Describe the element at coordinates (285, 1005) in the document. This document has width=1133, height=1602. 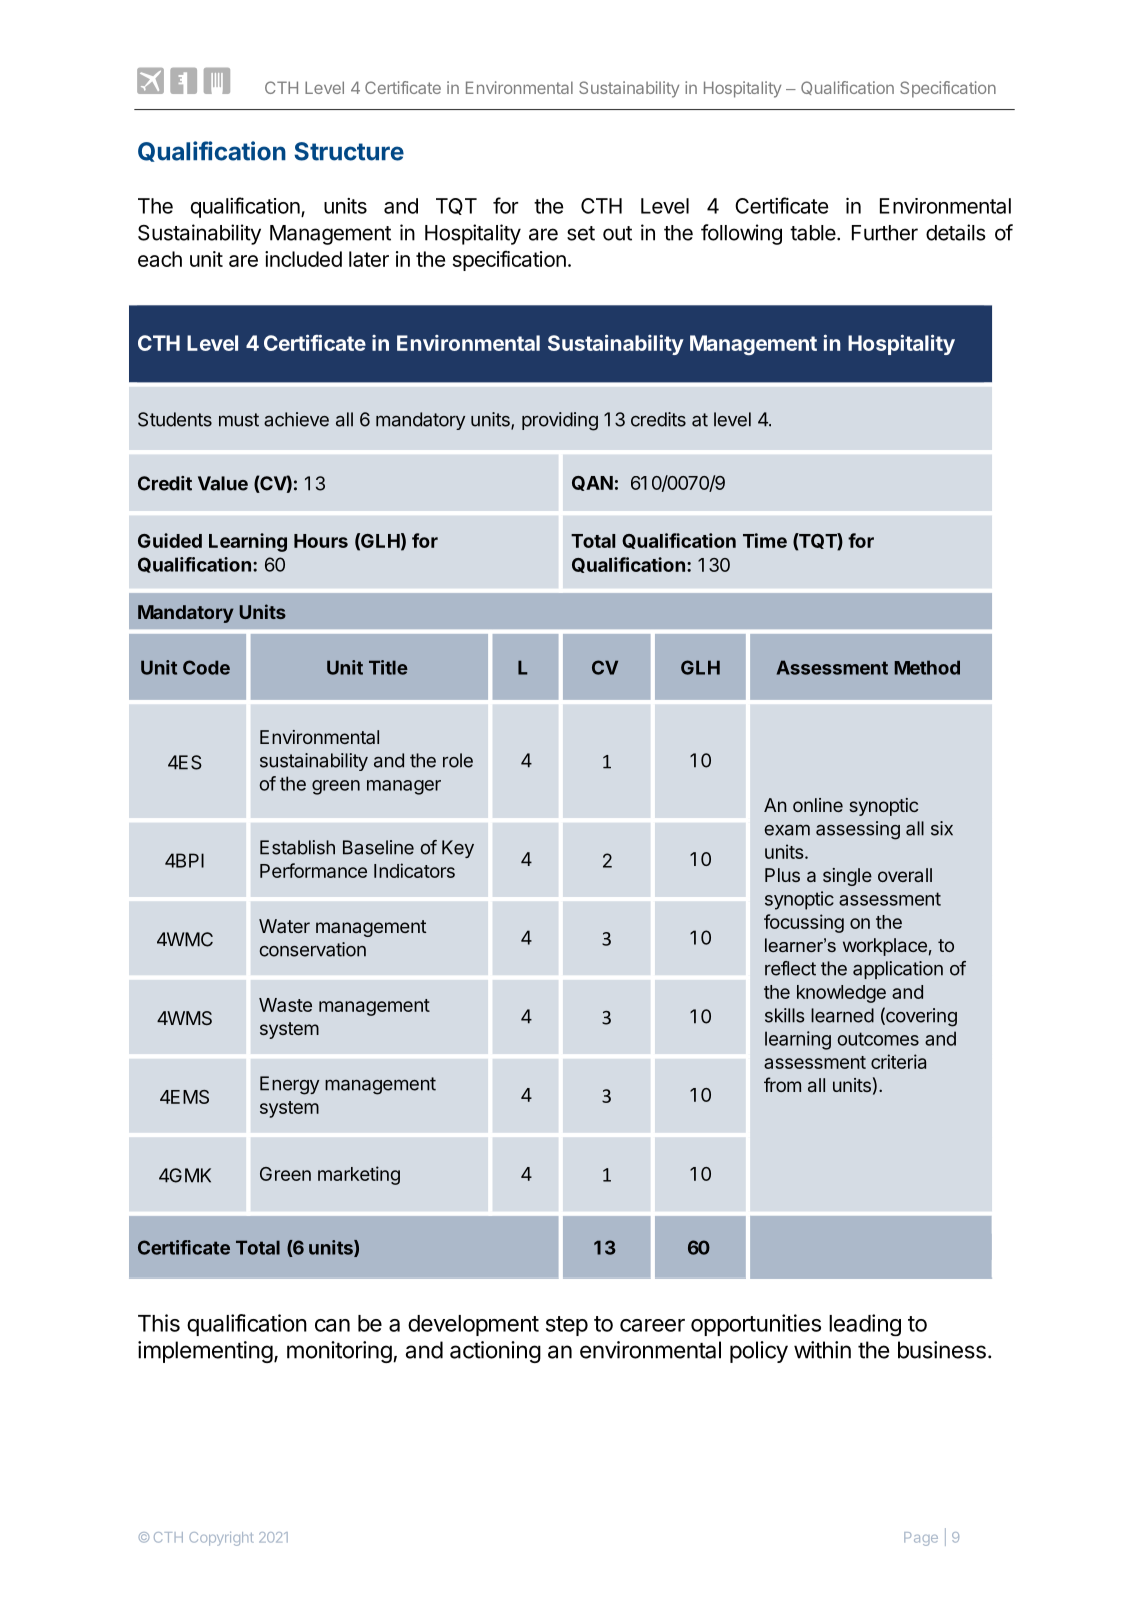
I see `Waste` at that location.
